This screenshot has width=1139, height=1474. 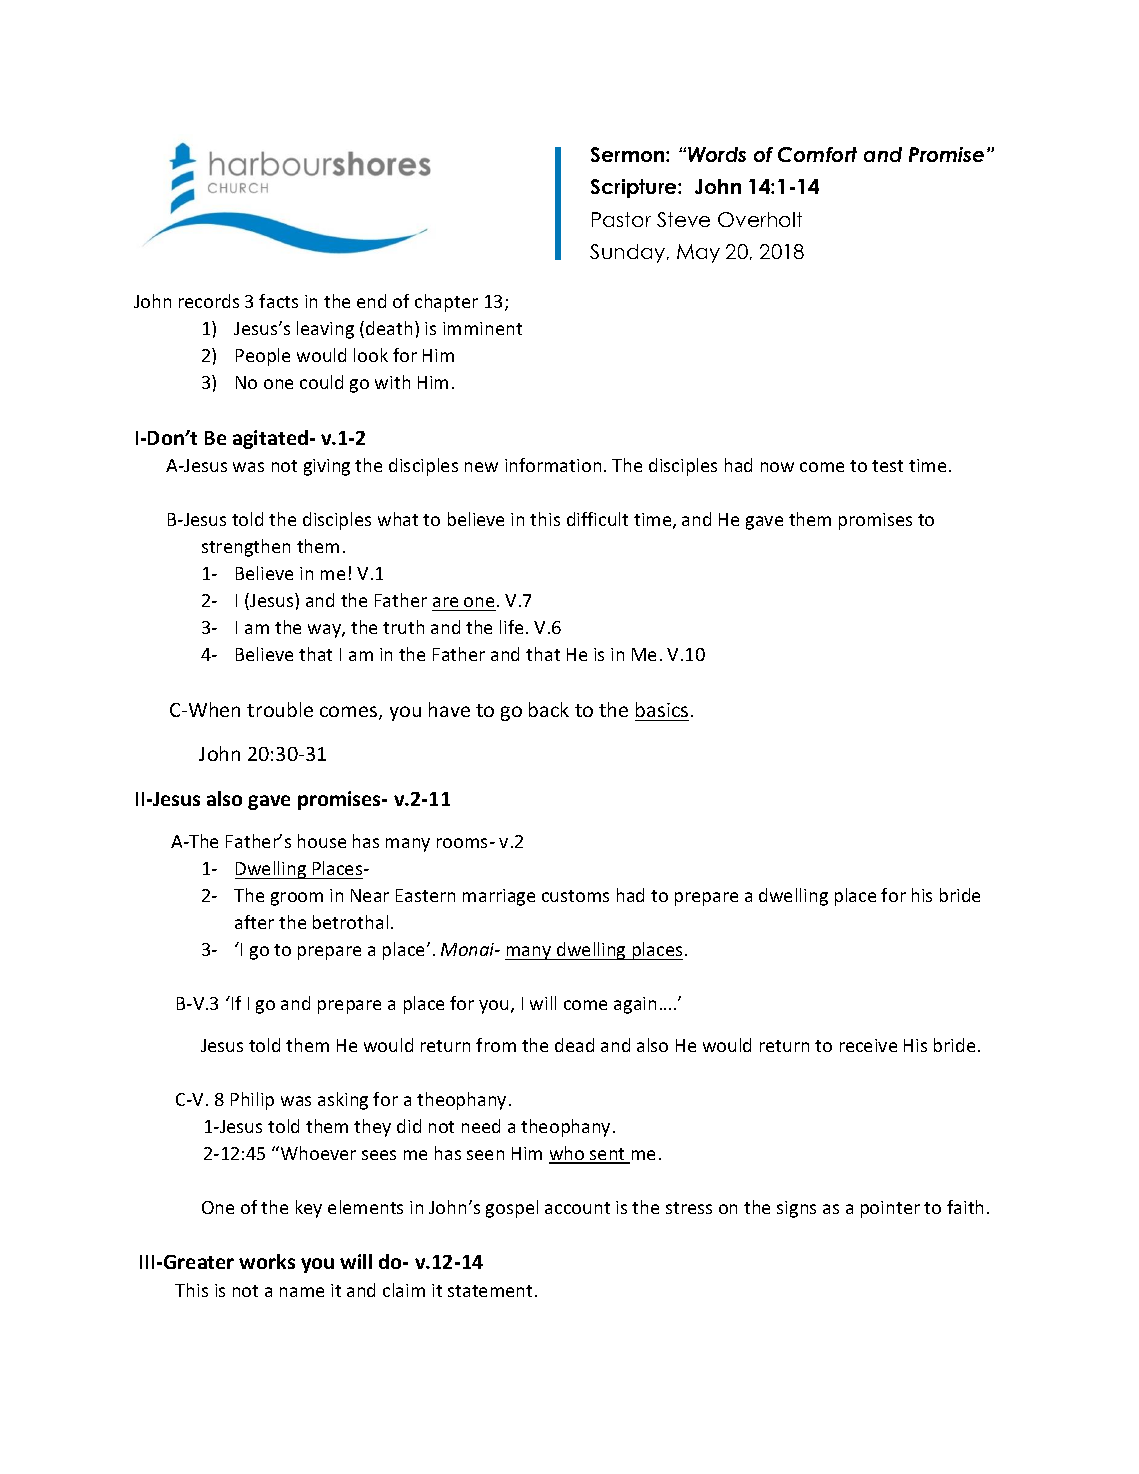 What do you see at coordinates (575, 896) in the screenshot?
I see `customs` at bounding box center [575, 896].
